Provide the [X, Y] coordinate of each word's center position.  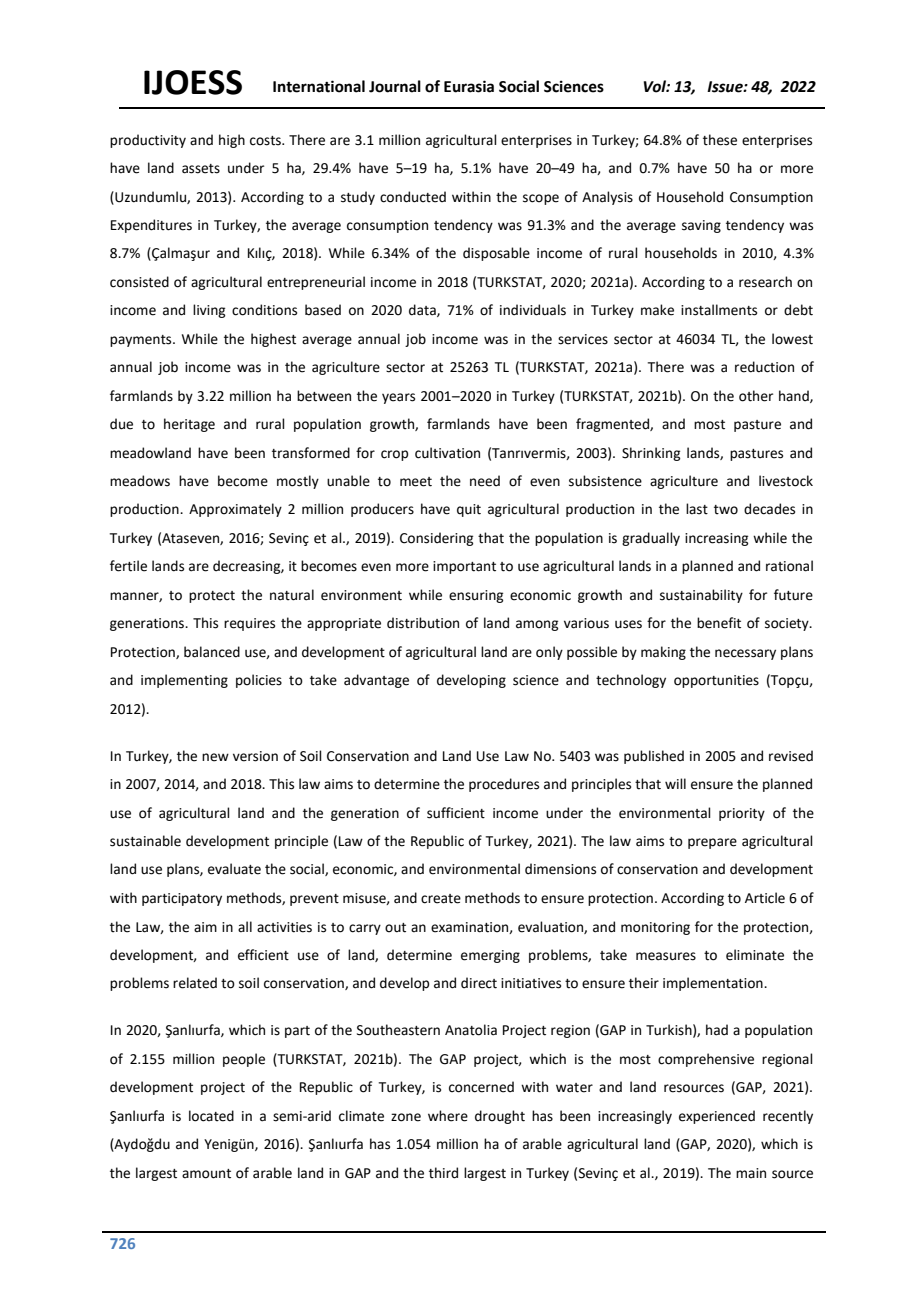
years [398, 398]
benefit [719, 623]
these [720, 140]
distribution [423, 623]
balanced [212, 652]
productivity [148, 141]
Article [765, 898]
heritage [189, 425]
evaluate [234, 869]
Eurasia [469, 86]
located [211, 1116]
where [448, 1116]
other [756, 396]
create [441, 899]
